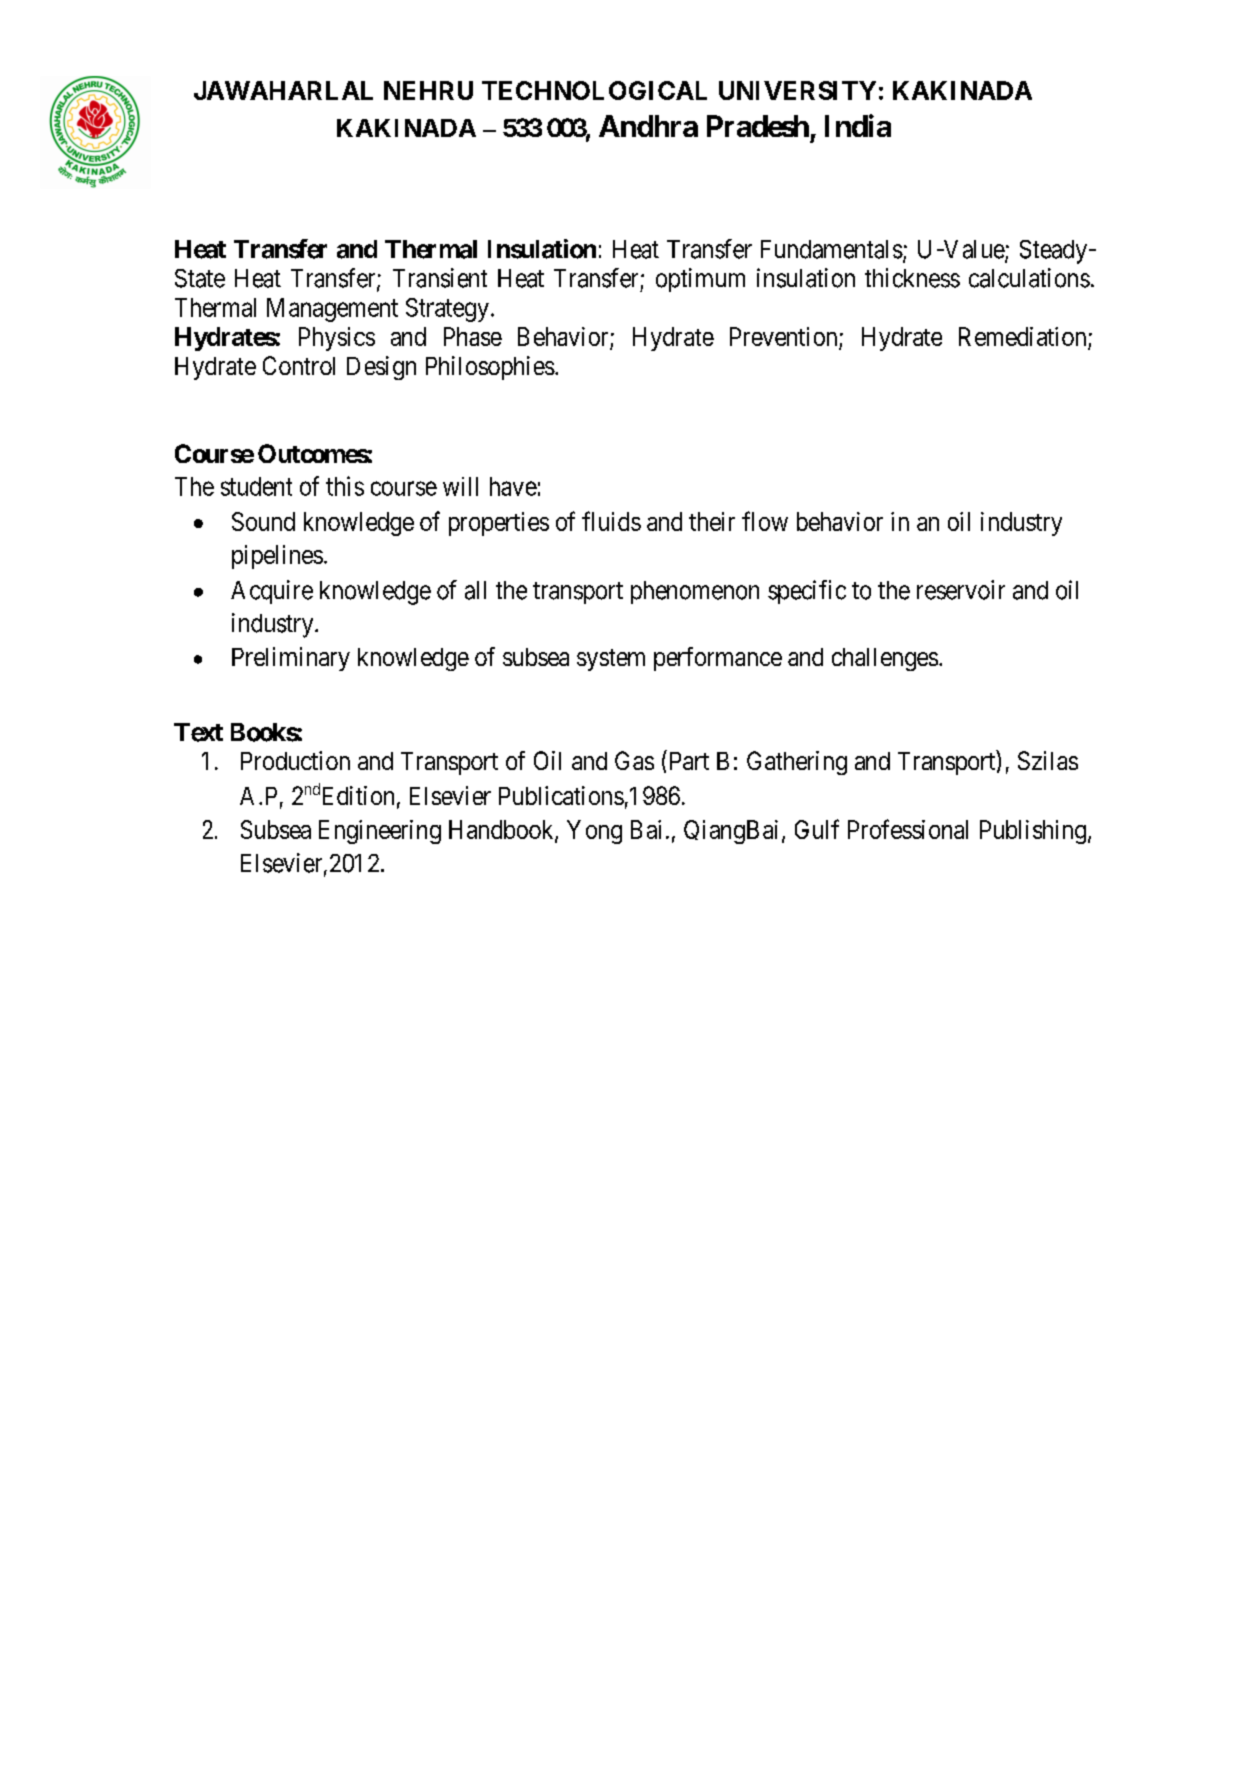 The width and height of the document is (1260, 1781). Describe the element at coordinates (332, 310) in the document. I see `Management` at that location.
